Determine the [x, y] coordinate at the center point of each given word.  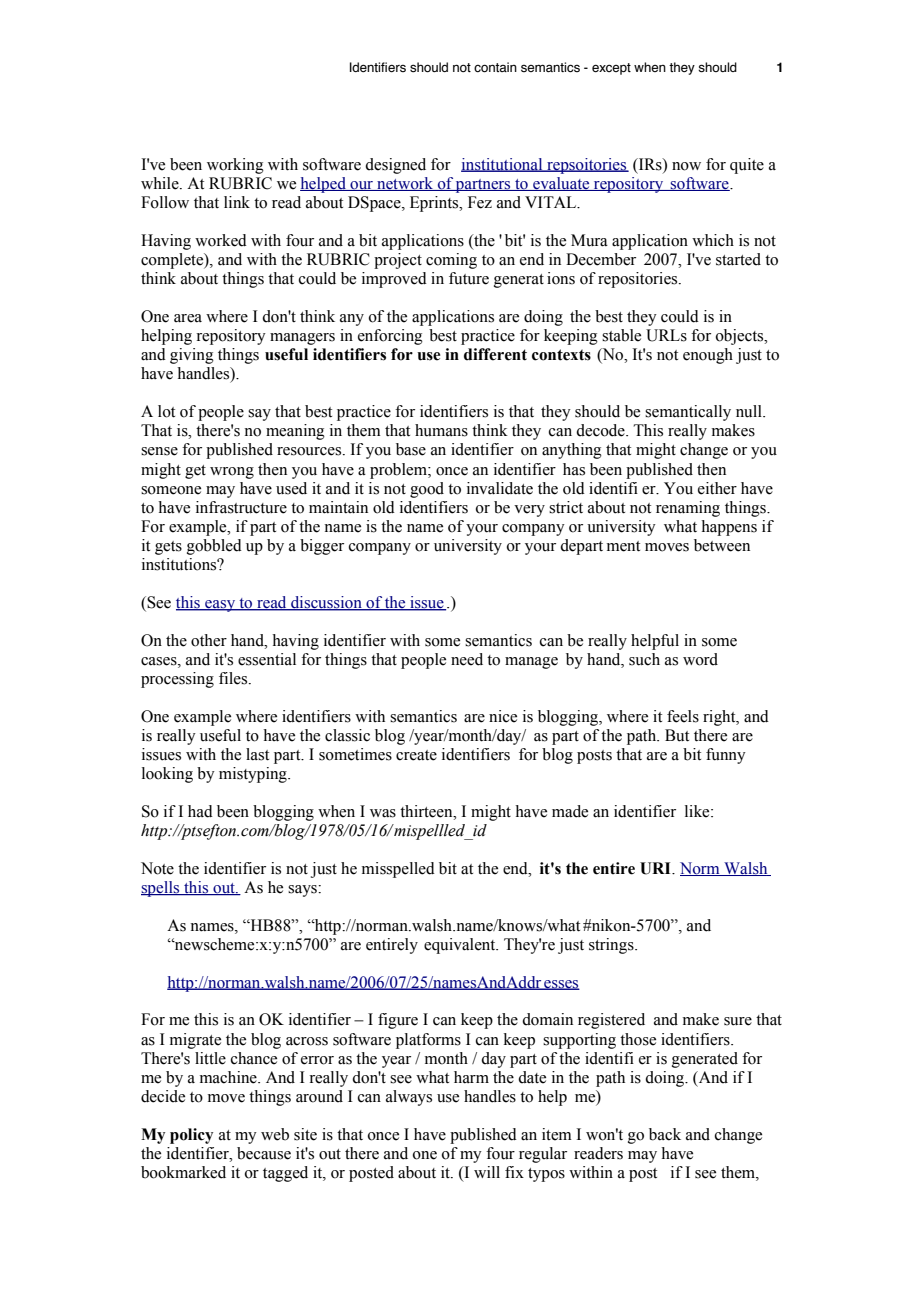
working [235, 166]
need [467, 659]
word [700, 659]
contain [495, 67]
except [611, 69]
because [264, 1153]
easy [220, 606]
